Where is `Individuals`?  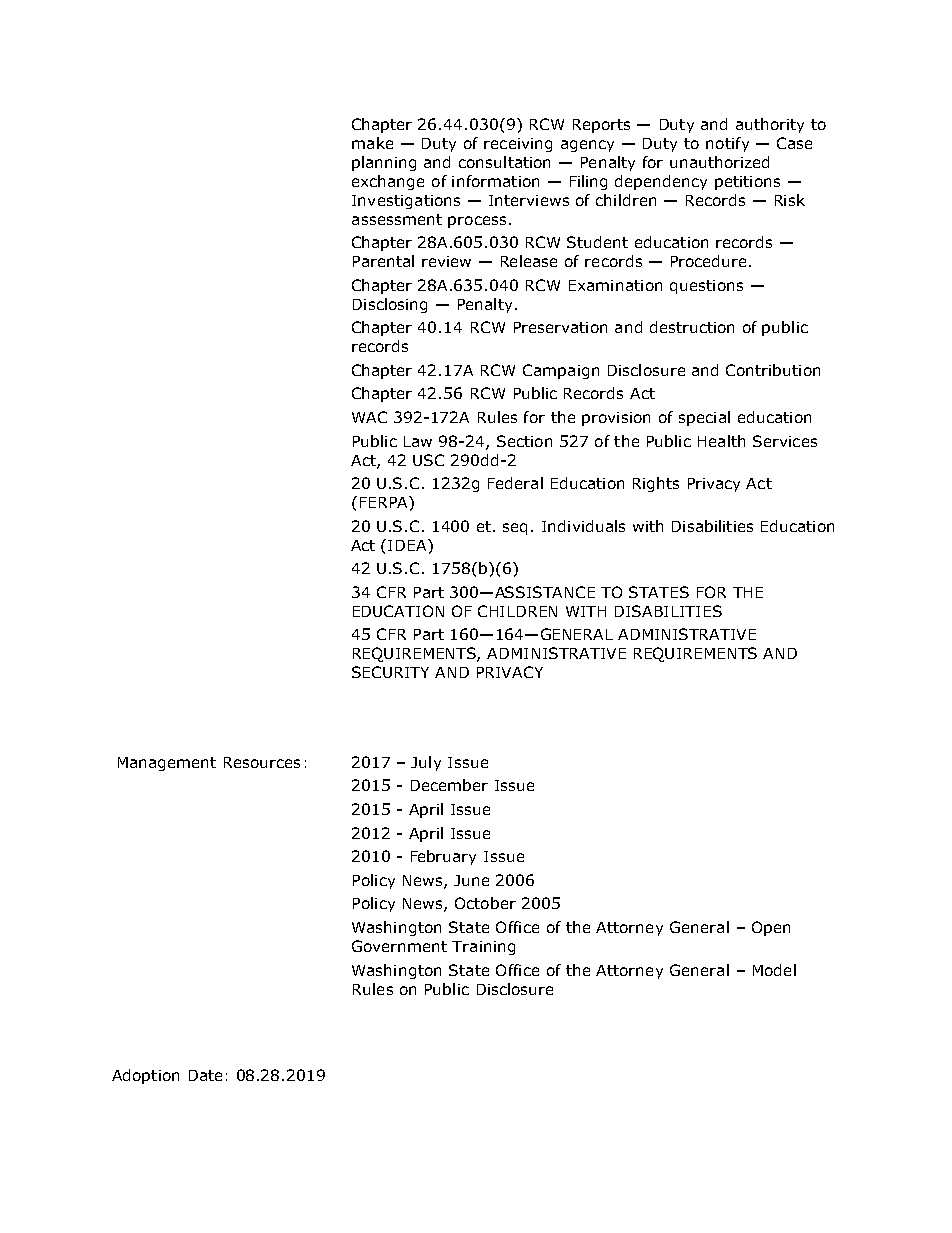
Individuals is located at coordinates (583, 526).
